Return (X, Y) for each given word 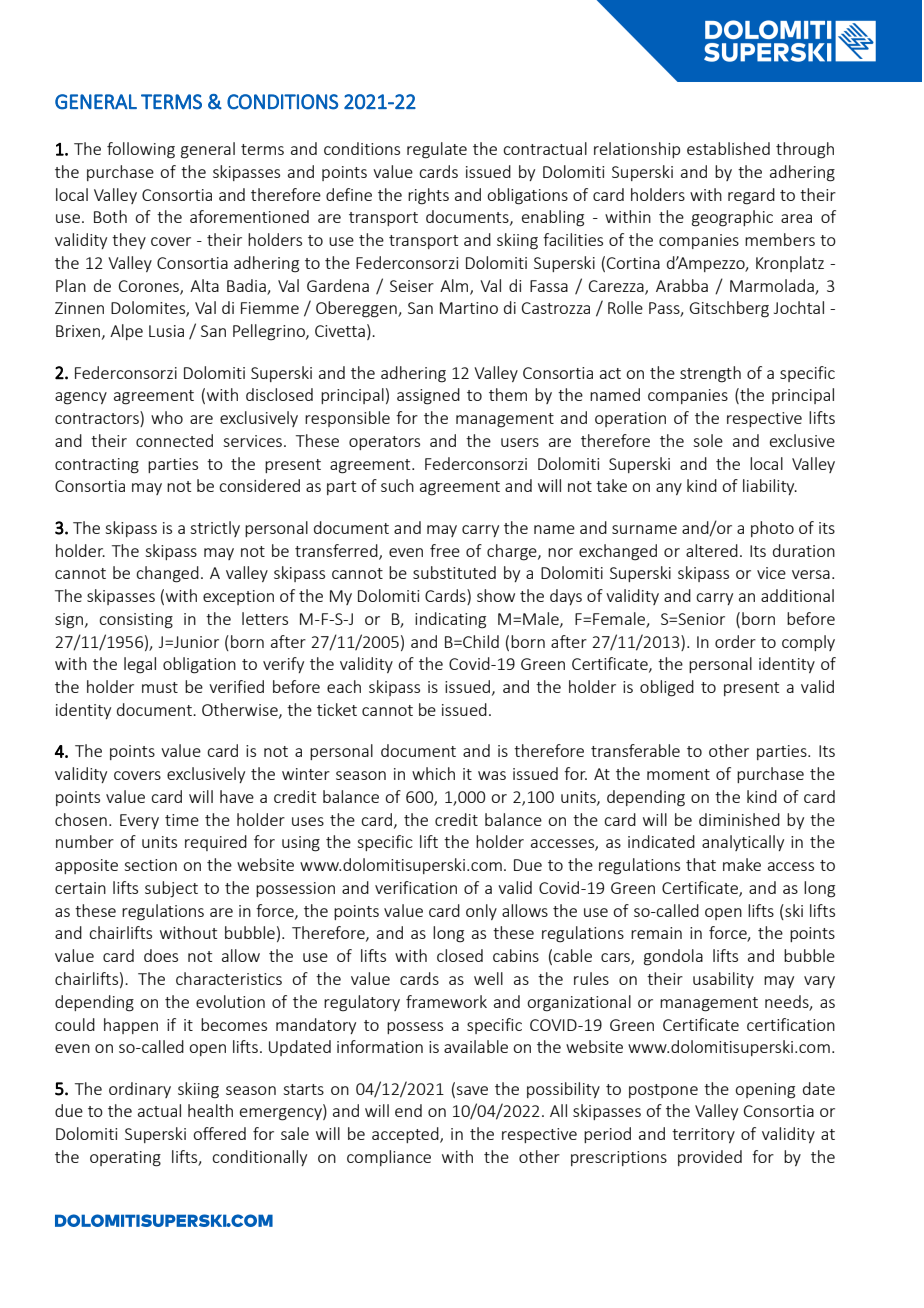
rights (428, 196)
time (182, 820)
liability (770, 487)
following (141, 150)
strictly (215, 529)
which (433, 773)
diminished (739, 819)
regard (751, 196)
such (397, 485)
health (210, 1110)
